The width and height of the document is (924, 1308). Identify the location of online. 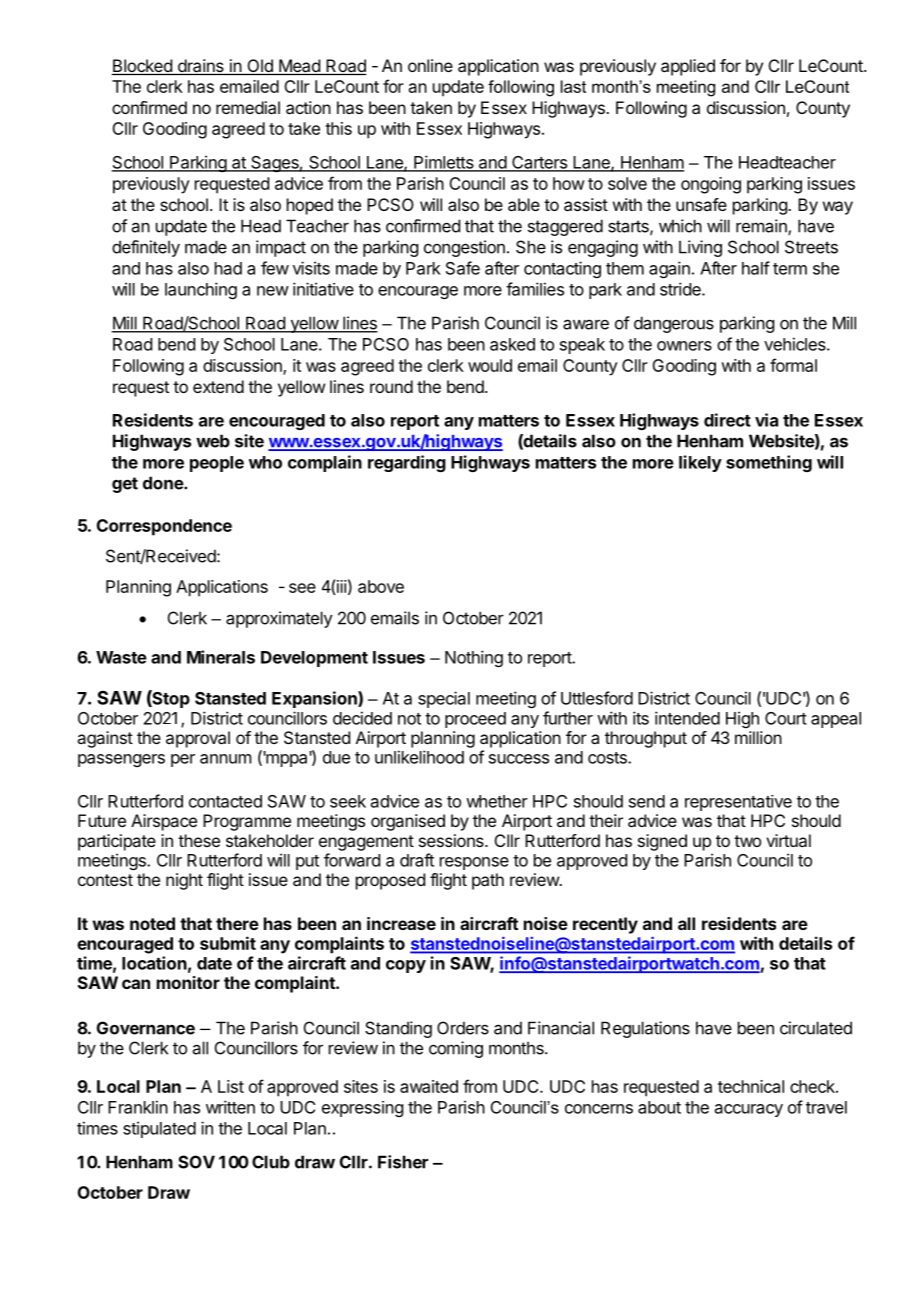
(430, 65).
